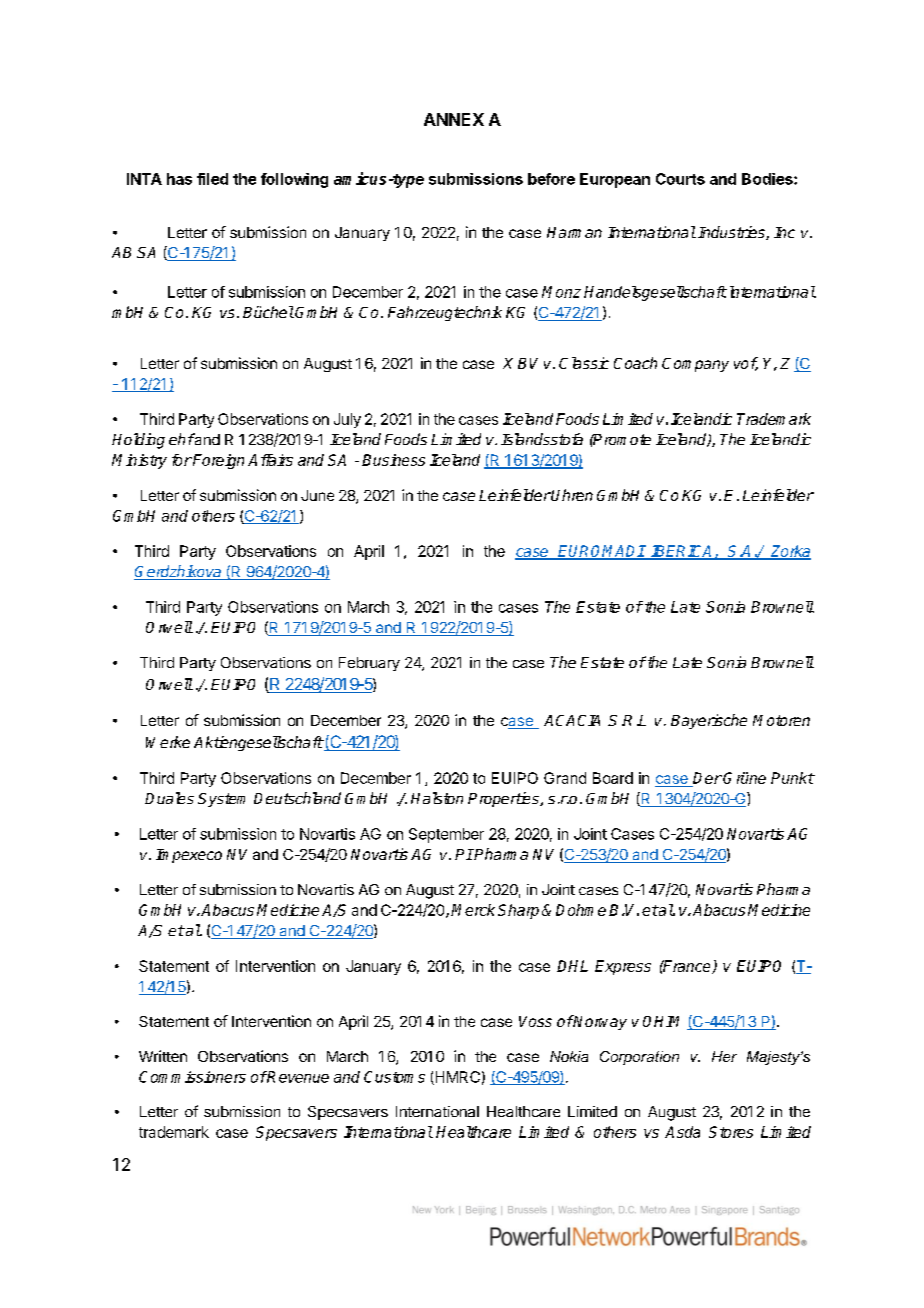 The width and height of the screenshot is (924, 1308). What do you see at coordinates (680, 179) in the screenshot?
I see `Courts` at bounding box center [680, 179].
